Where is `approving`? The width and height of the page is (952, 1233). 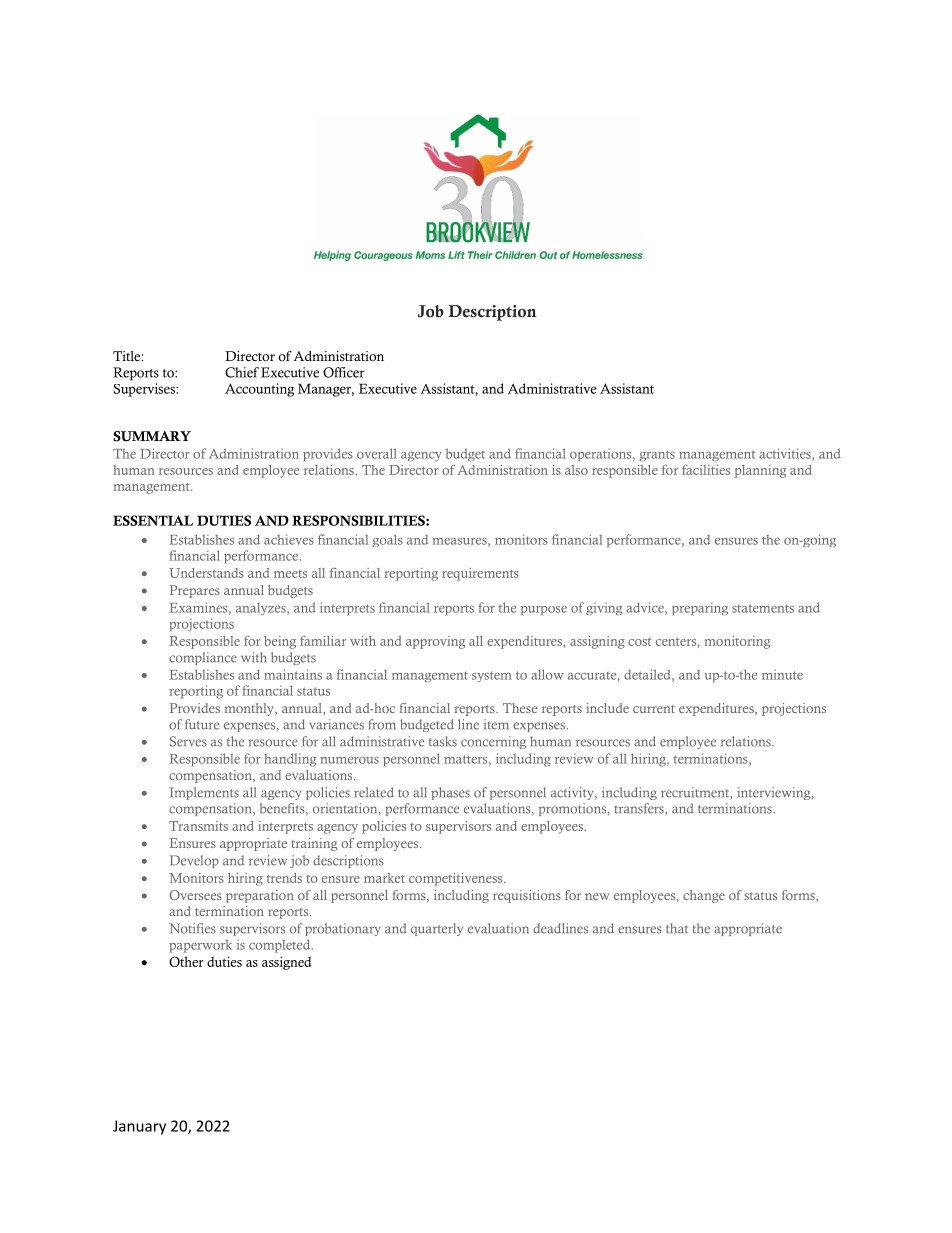
approving is located at coordinates (435, 642).
